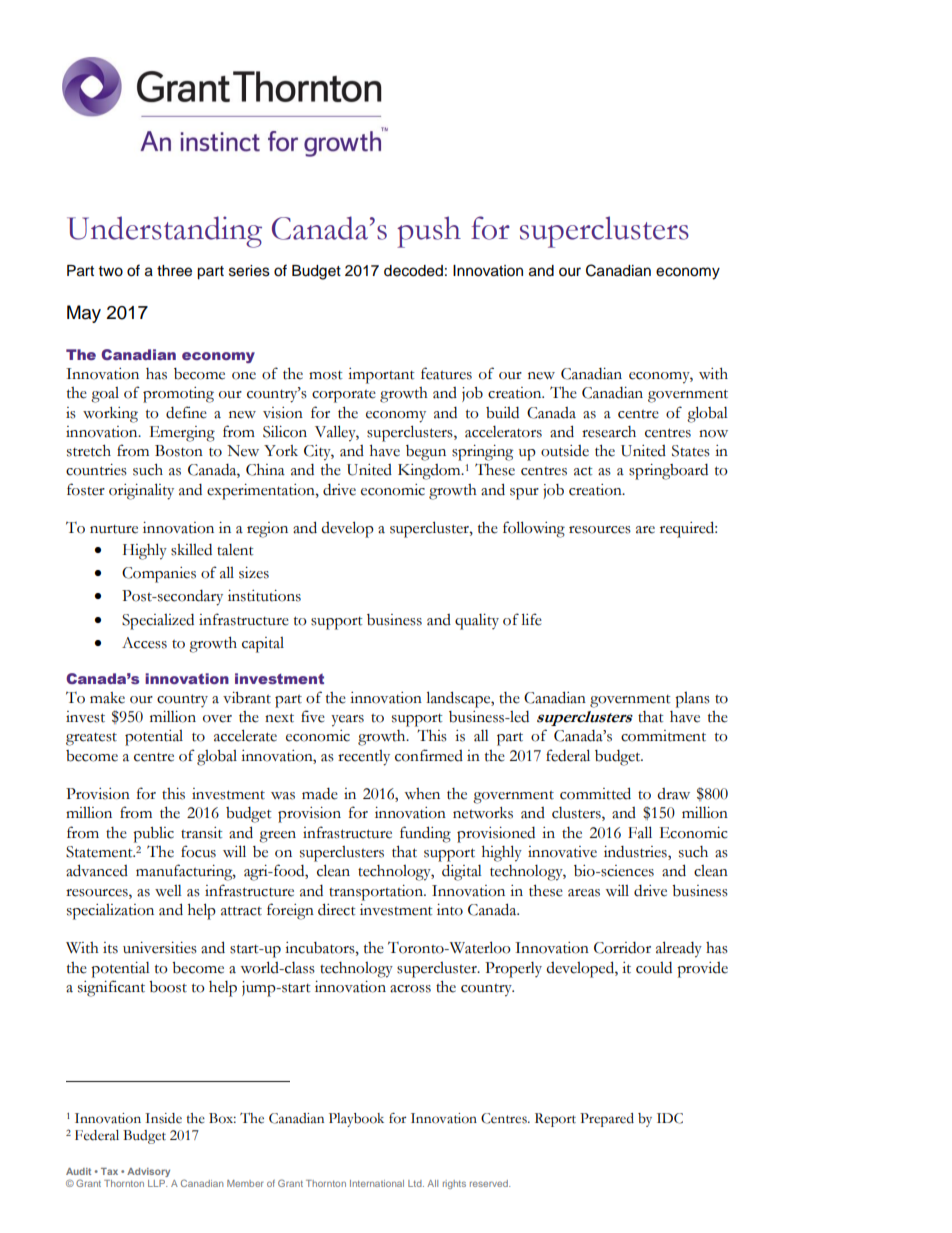 The height and width of the image is (1233, 952). Describe the element at coordinates (673, 794) in the image. I see `draw` at that location.
